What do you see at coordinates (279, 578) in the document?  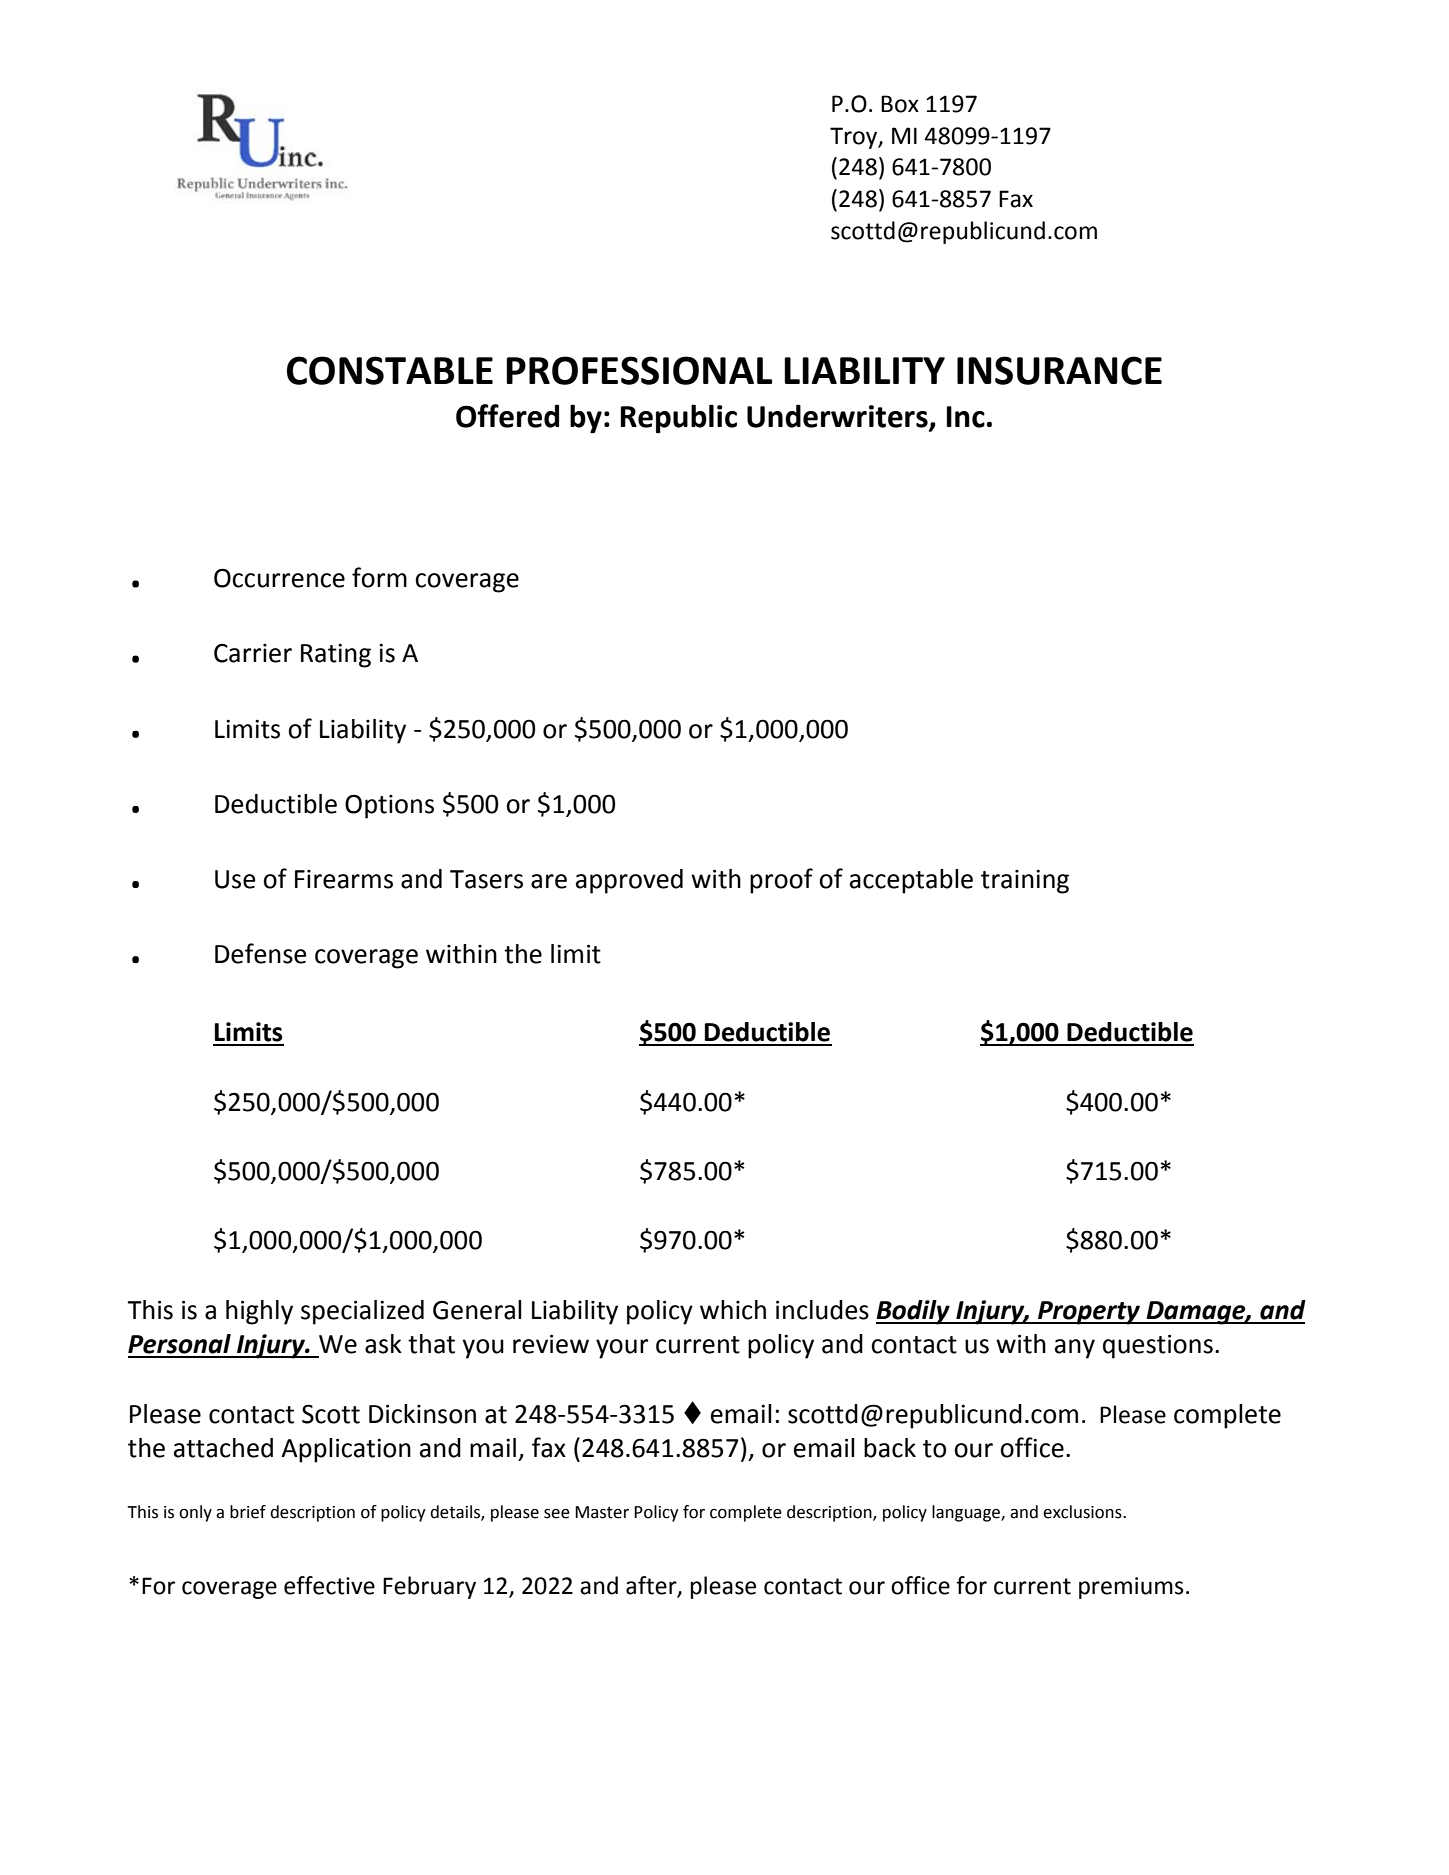 I see `Occurrence` at bounding box center [279, 578].
